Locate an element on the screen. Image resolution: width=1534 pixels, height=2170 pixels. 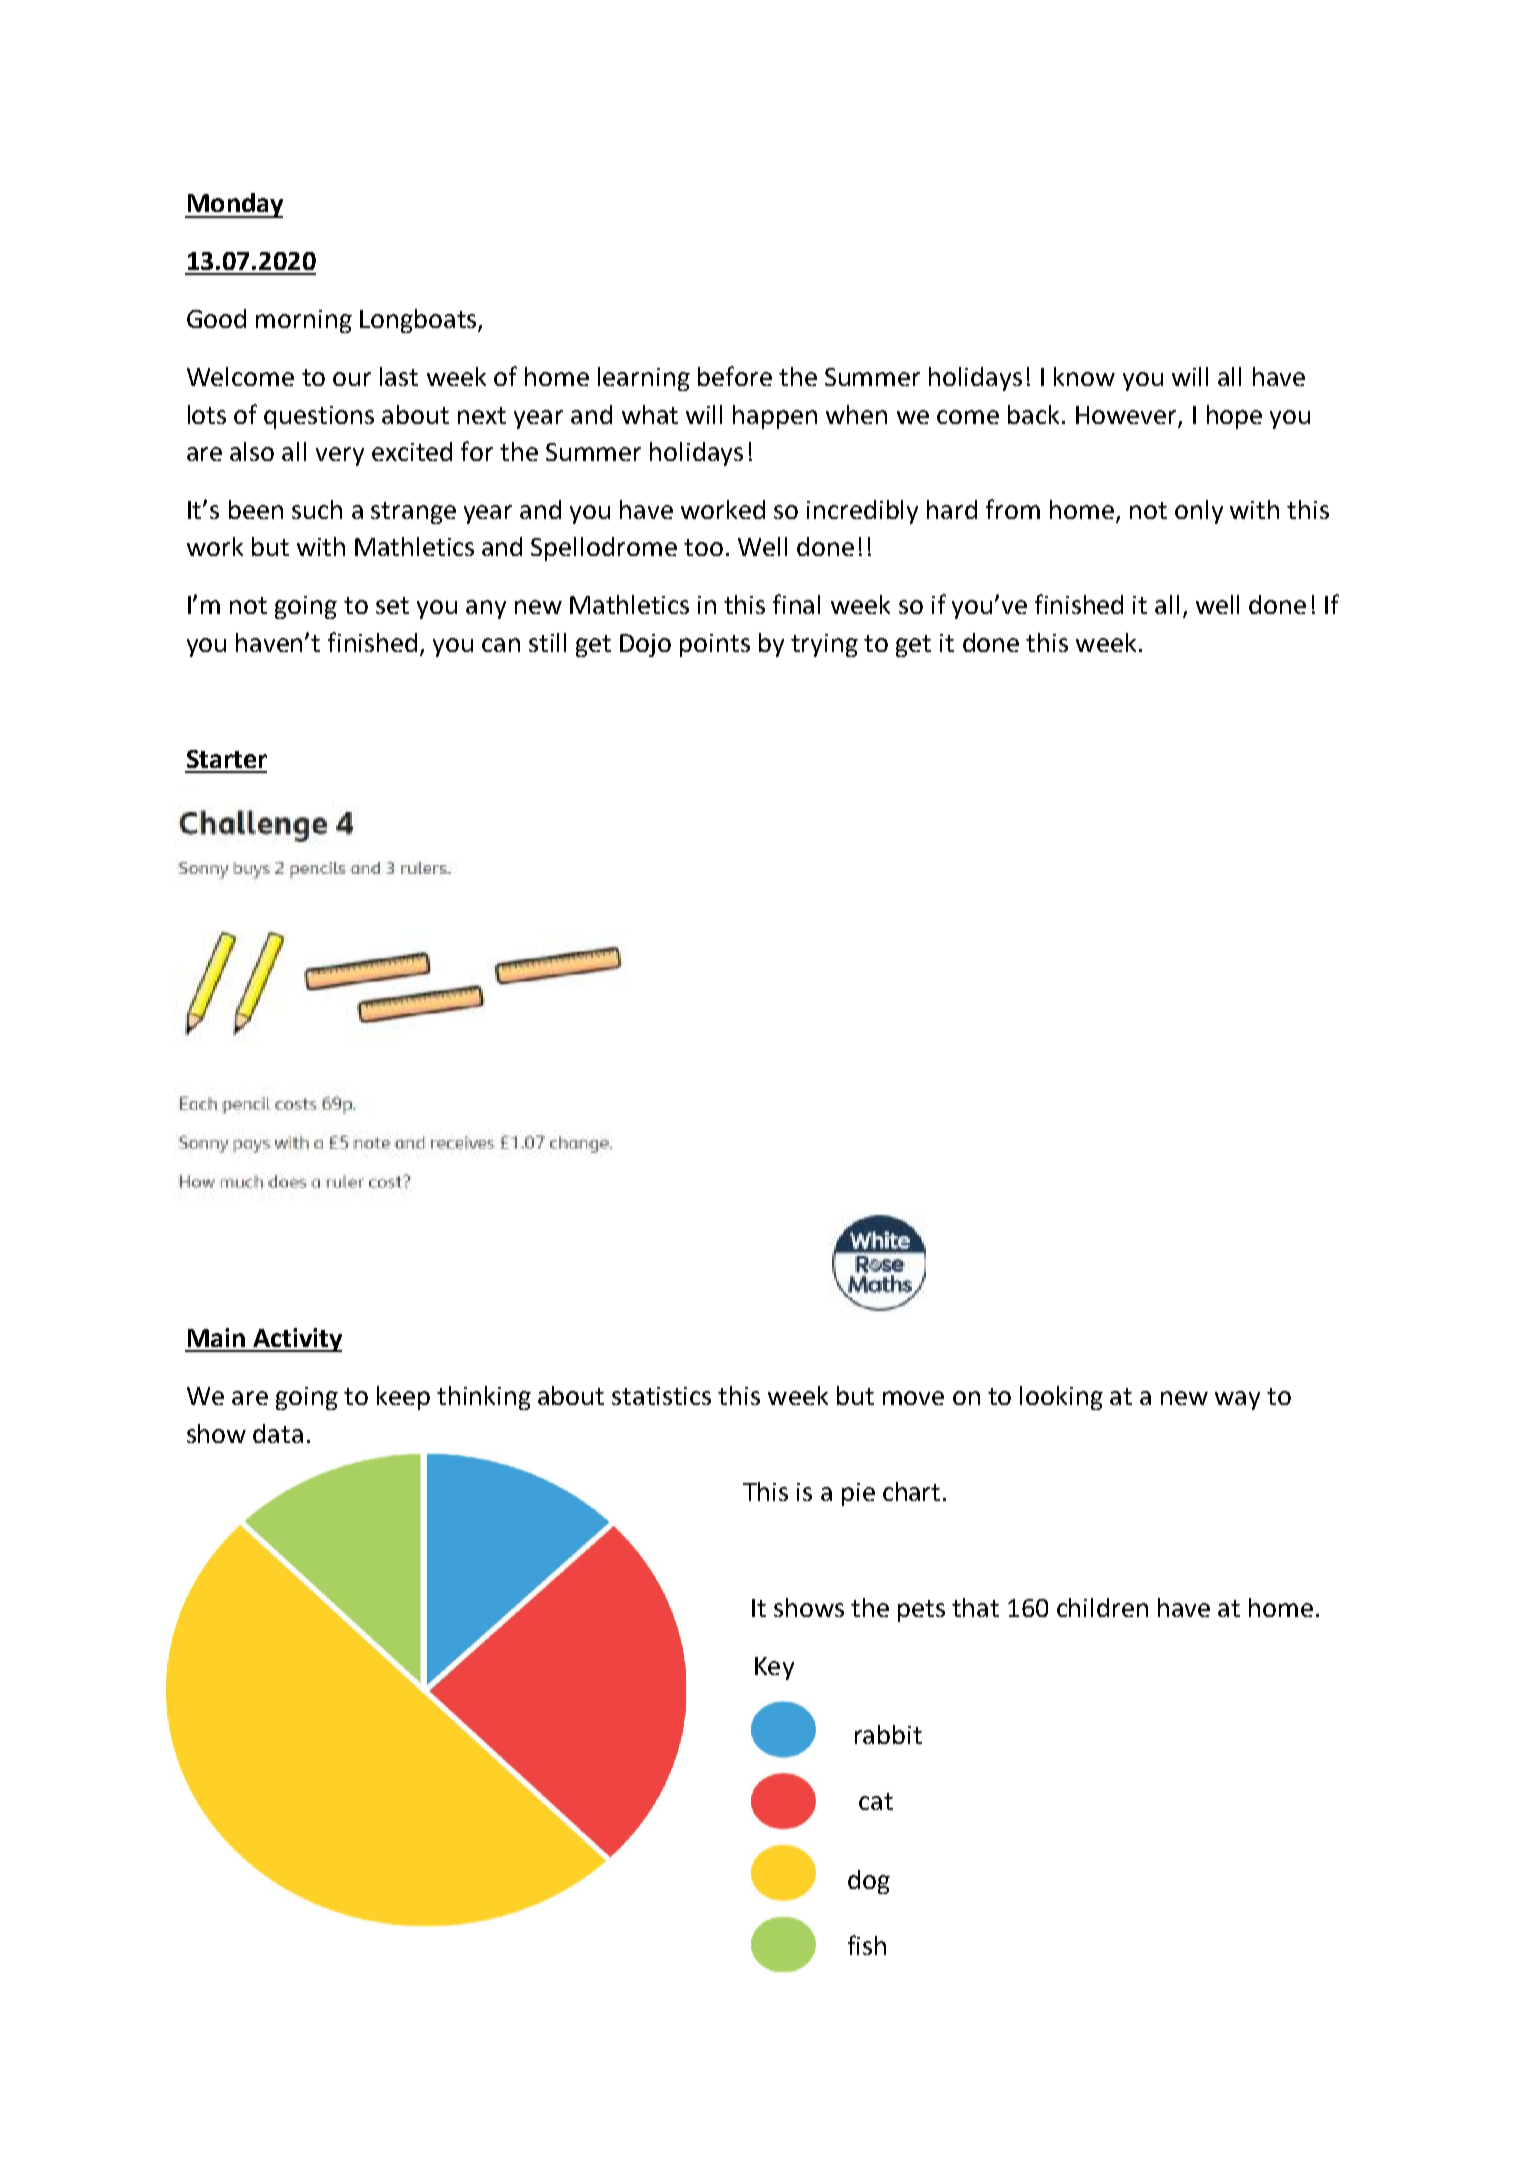
know is located at coordinates (1084, 376).
